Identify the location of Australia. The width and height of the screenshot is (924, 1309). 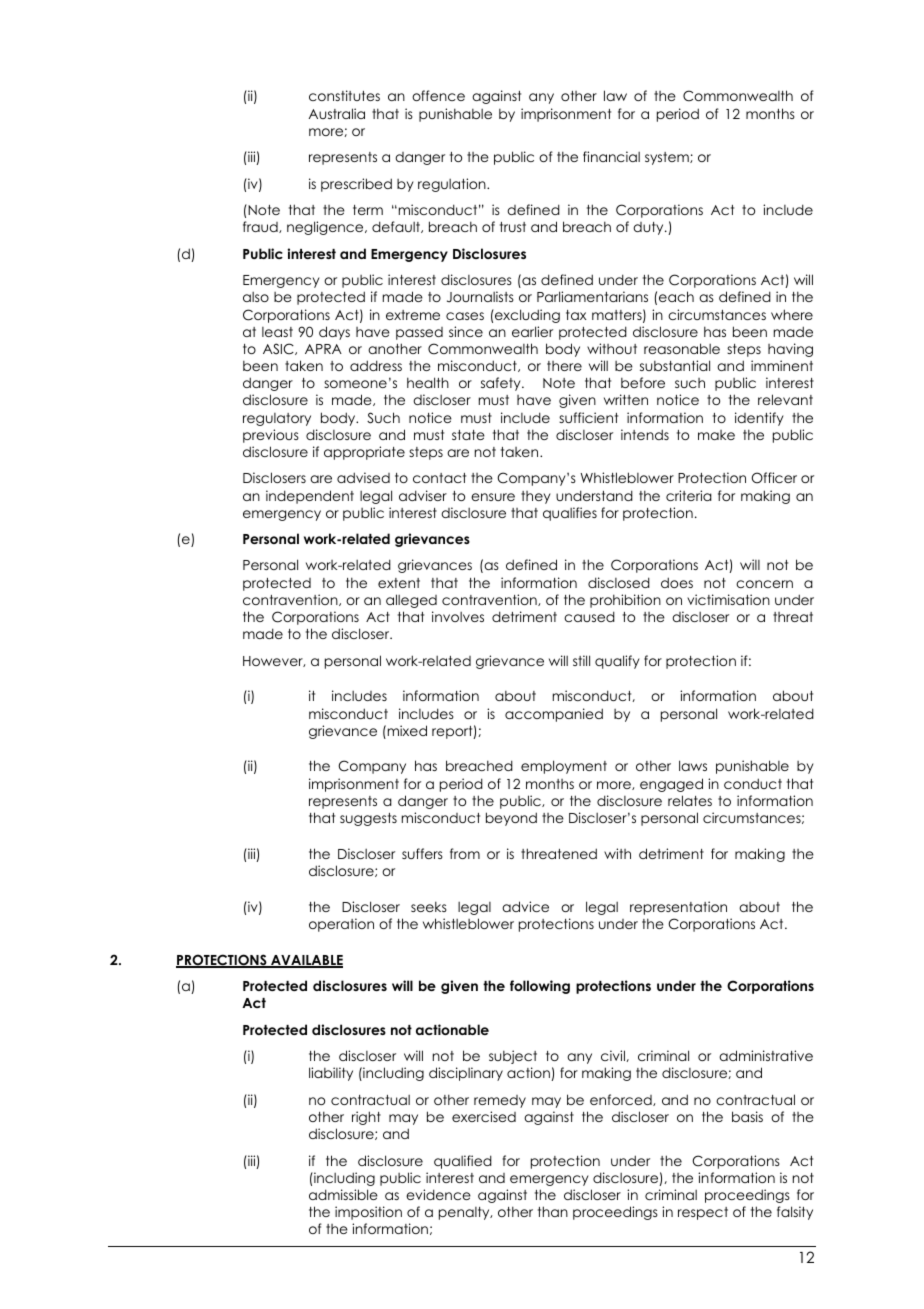
(337, 113).
